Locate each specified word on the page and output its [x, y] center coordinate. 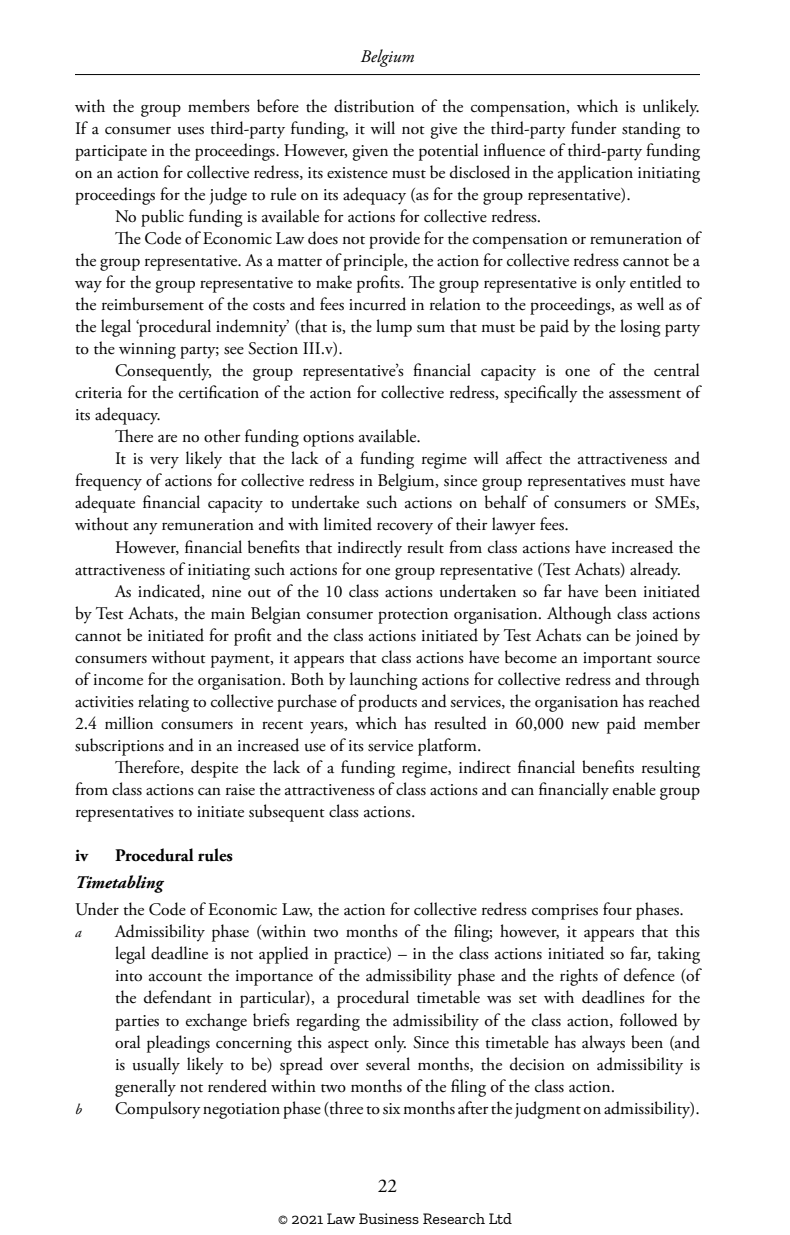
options [328, 439]
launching [384, 681]
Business [389, 1218]
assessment [645, 394]
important [617, 660]
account [175, 977]
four [617, 909]
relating [163, 703]
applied [284, 955]
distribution [374, 106]
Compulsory [158, 1110]
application [595, 174]
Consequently [163, 372]
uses [191, 131]
